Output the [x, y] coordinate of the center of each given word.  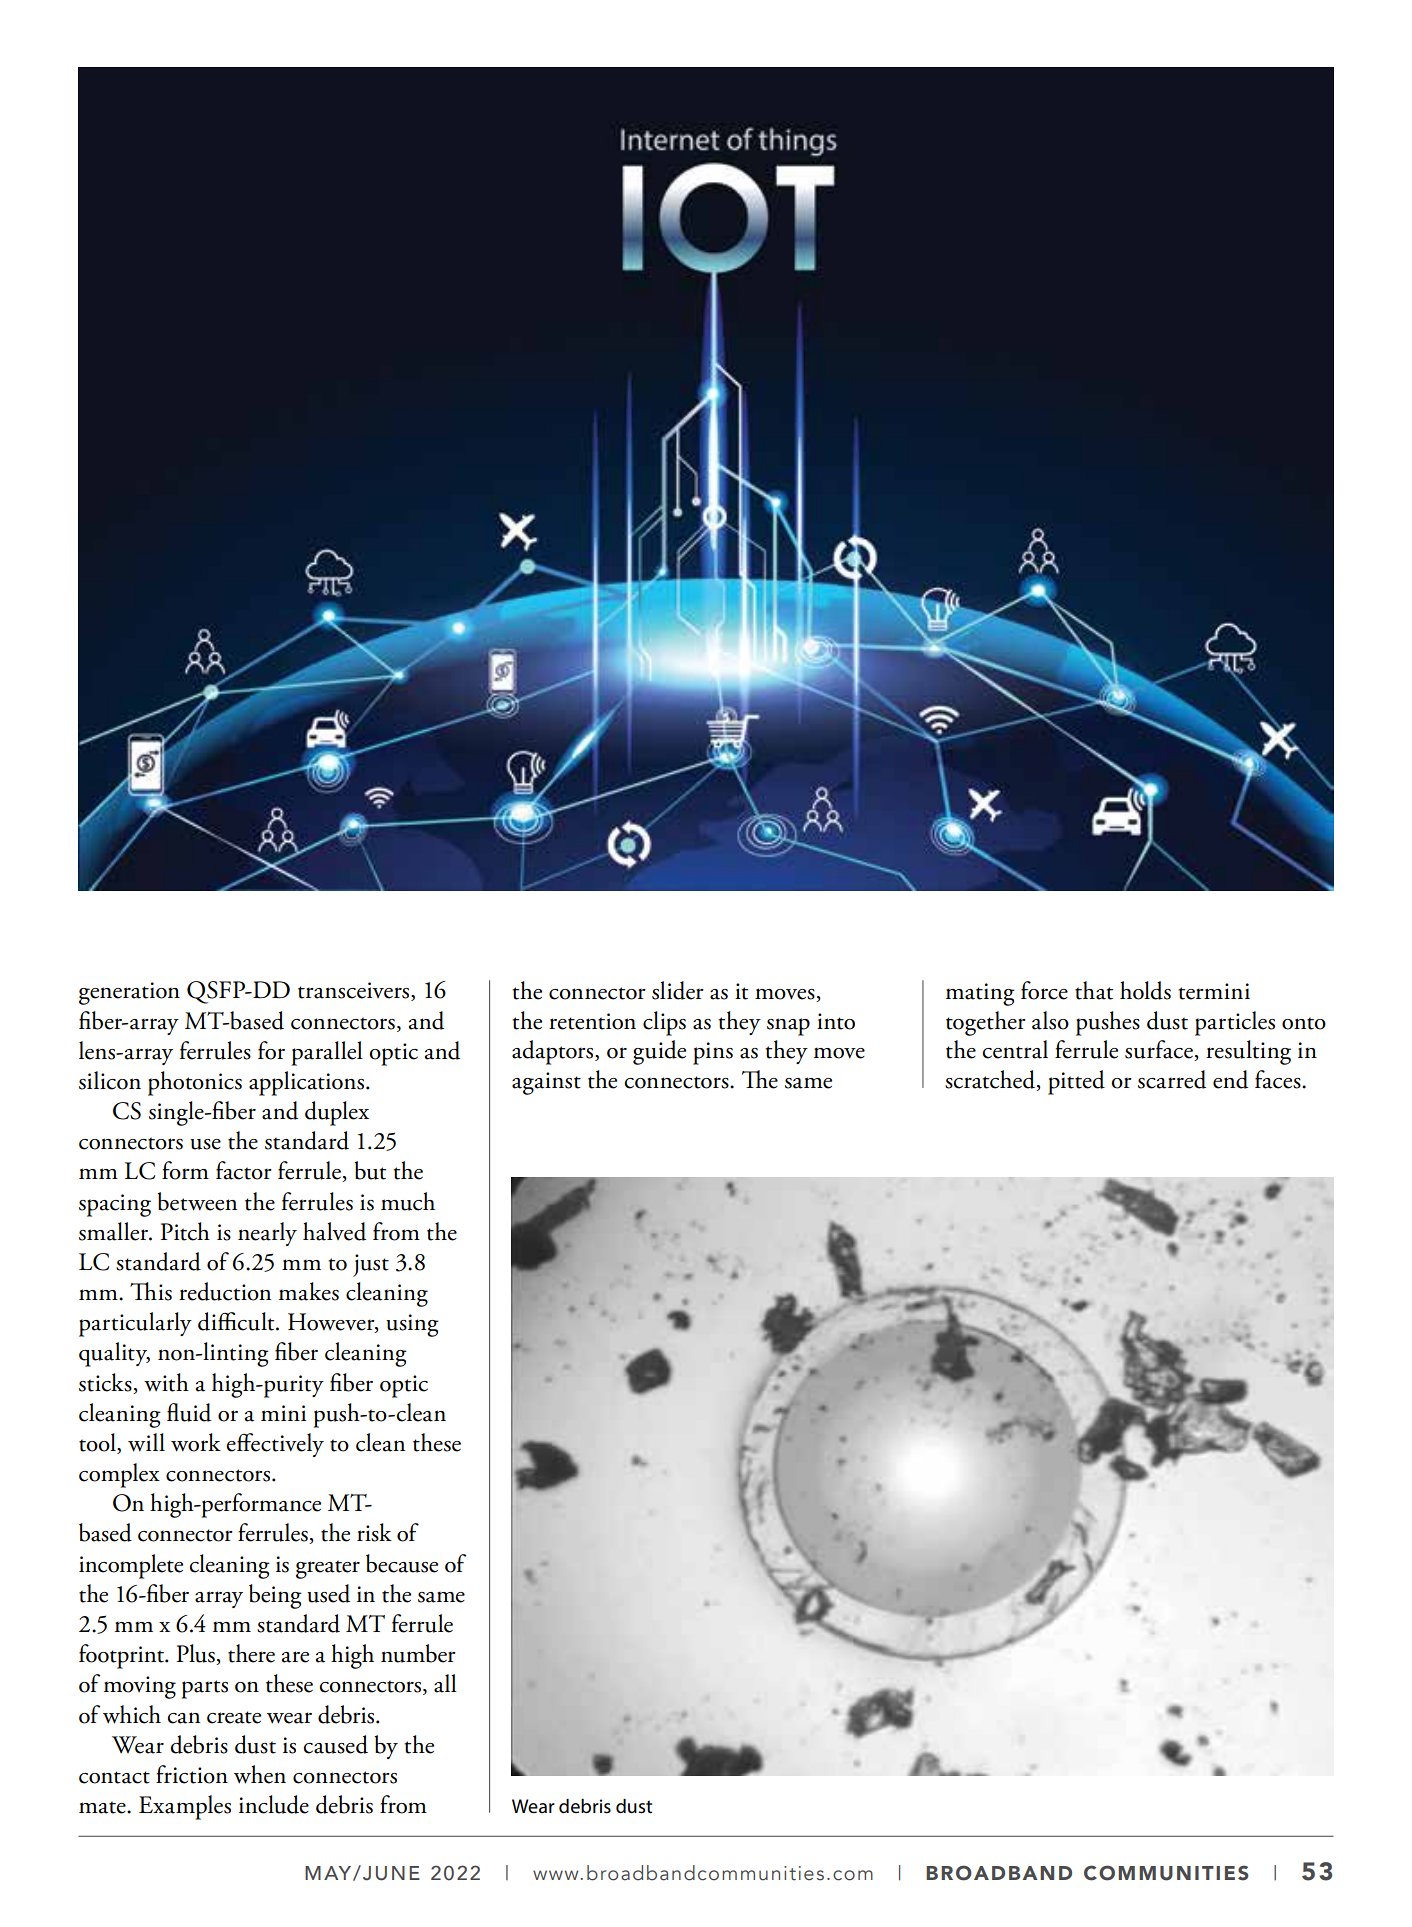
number [418, 1653]
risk [374, 1532]
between [197, 1201]
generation [129, 993]
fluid [189, 1412]
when [260, 1774]
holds [1145, 990]
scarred [1172, 1079]
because [402, 1563]
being [275, 1596]
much [408, 1201]
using [412, 1325]
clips [664, 1023]
